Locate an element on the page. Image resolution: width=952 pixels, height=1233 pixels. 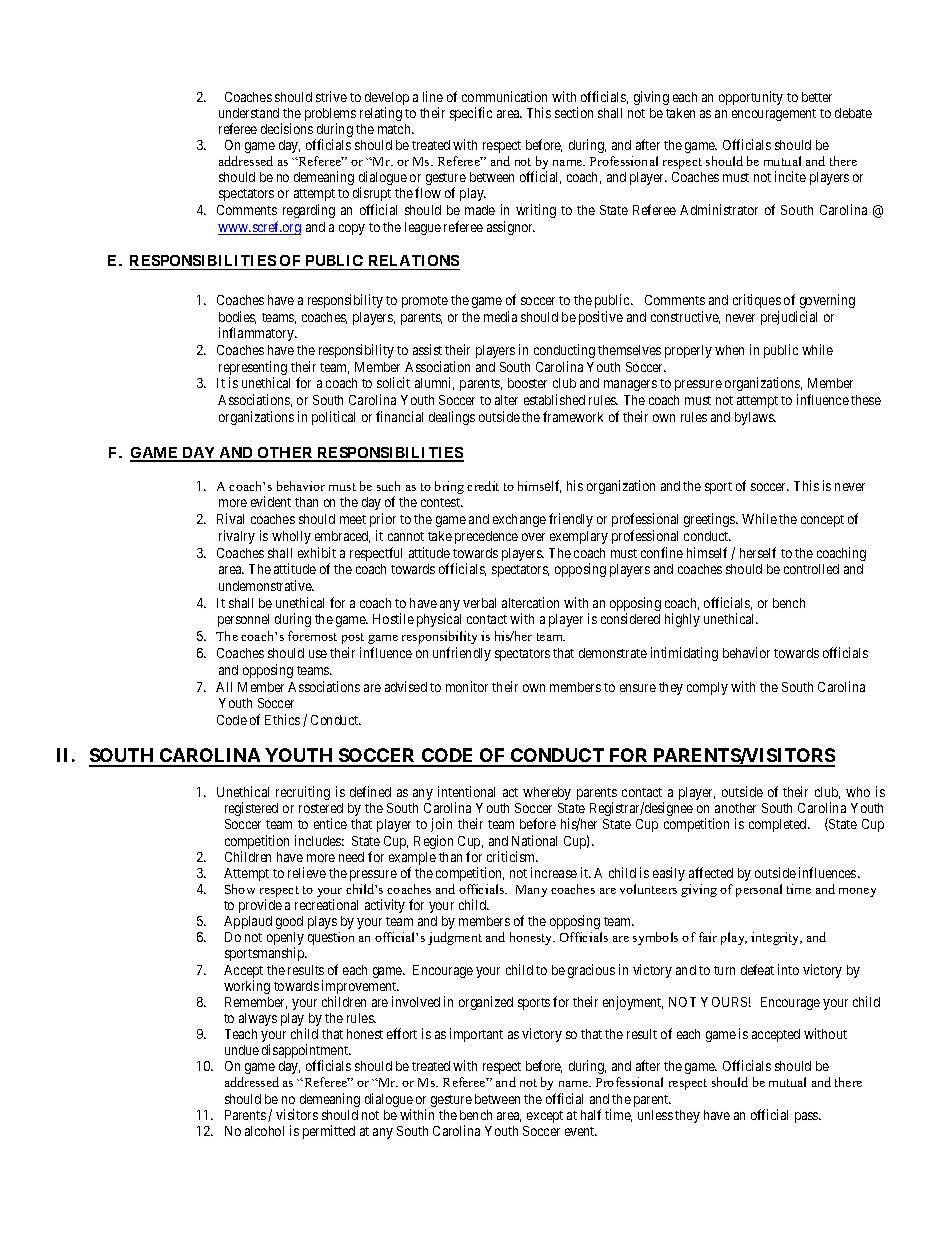
increase is located at coordinates (554, 872).
